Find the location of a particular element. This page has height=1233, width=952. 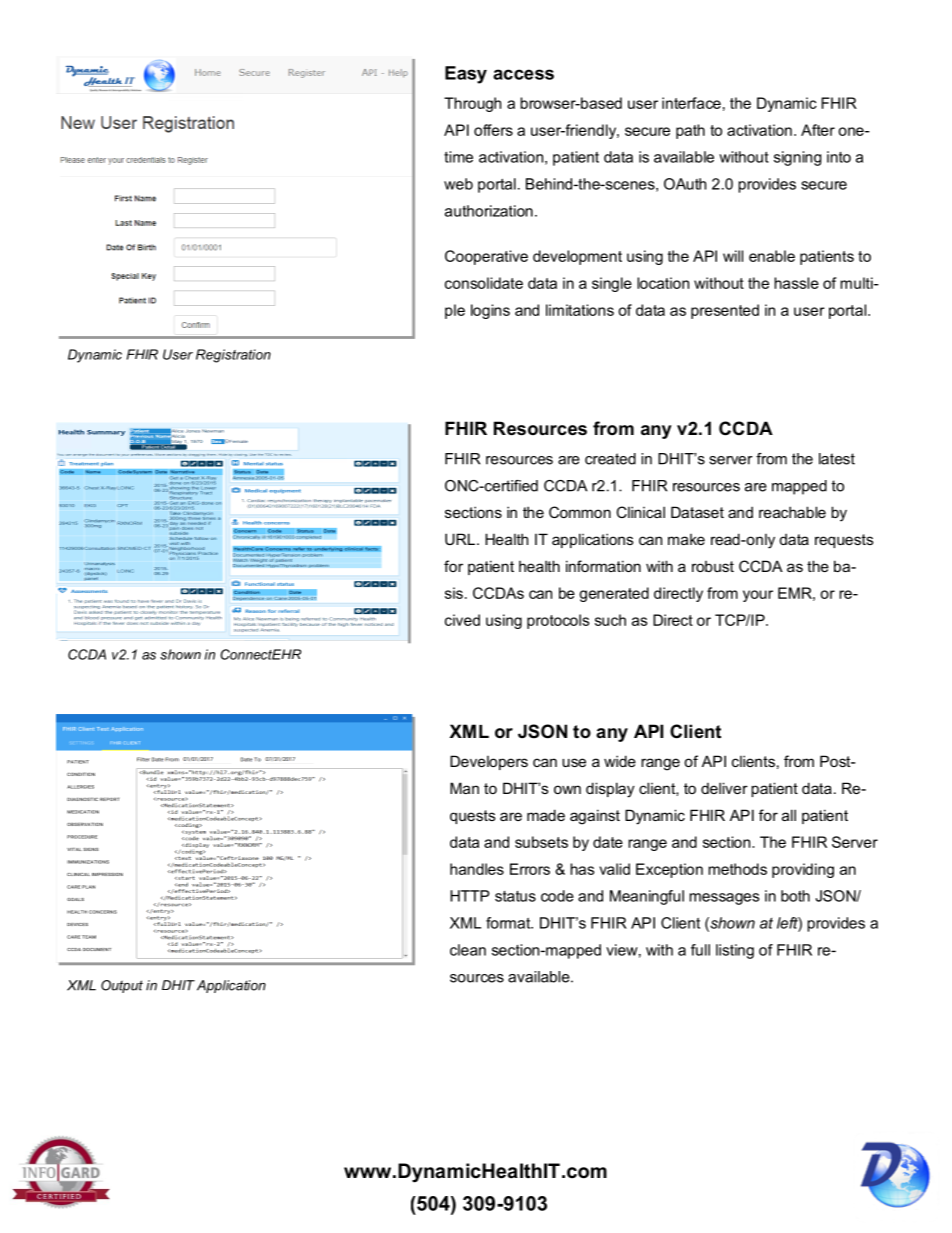

Developers is located at coordinates (489, 762).
